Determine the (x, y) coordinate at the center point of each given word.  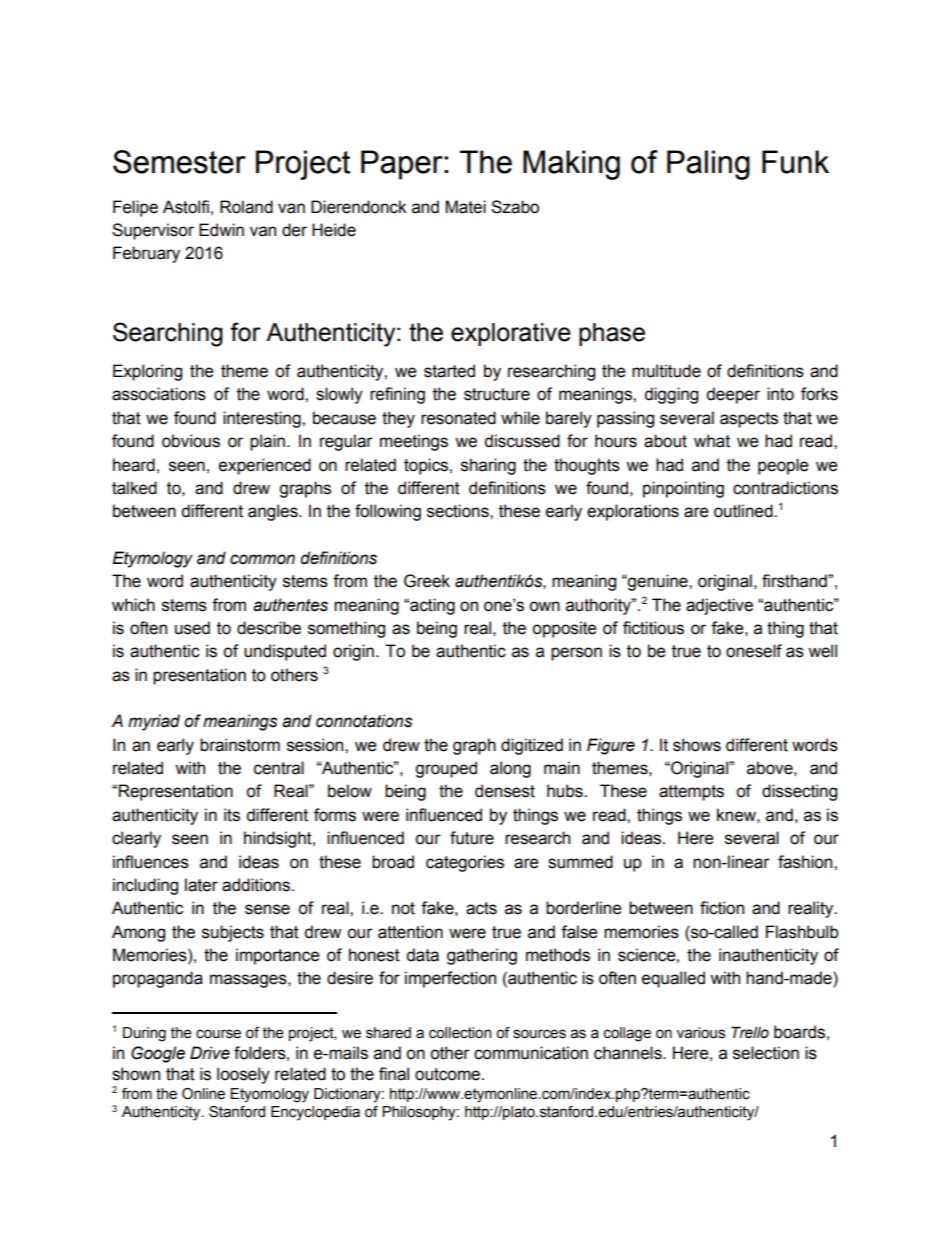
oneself (754, 651)
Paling (708, 165)
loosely (243, 1075)
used (192, 628)
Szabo (515, 207)
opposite (564, 629)
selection (766, 1053)
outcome (449, 1074)
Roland (246, 207)
